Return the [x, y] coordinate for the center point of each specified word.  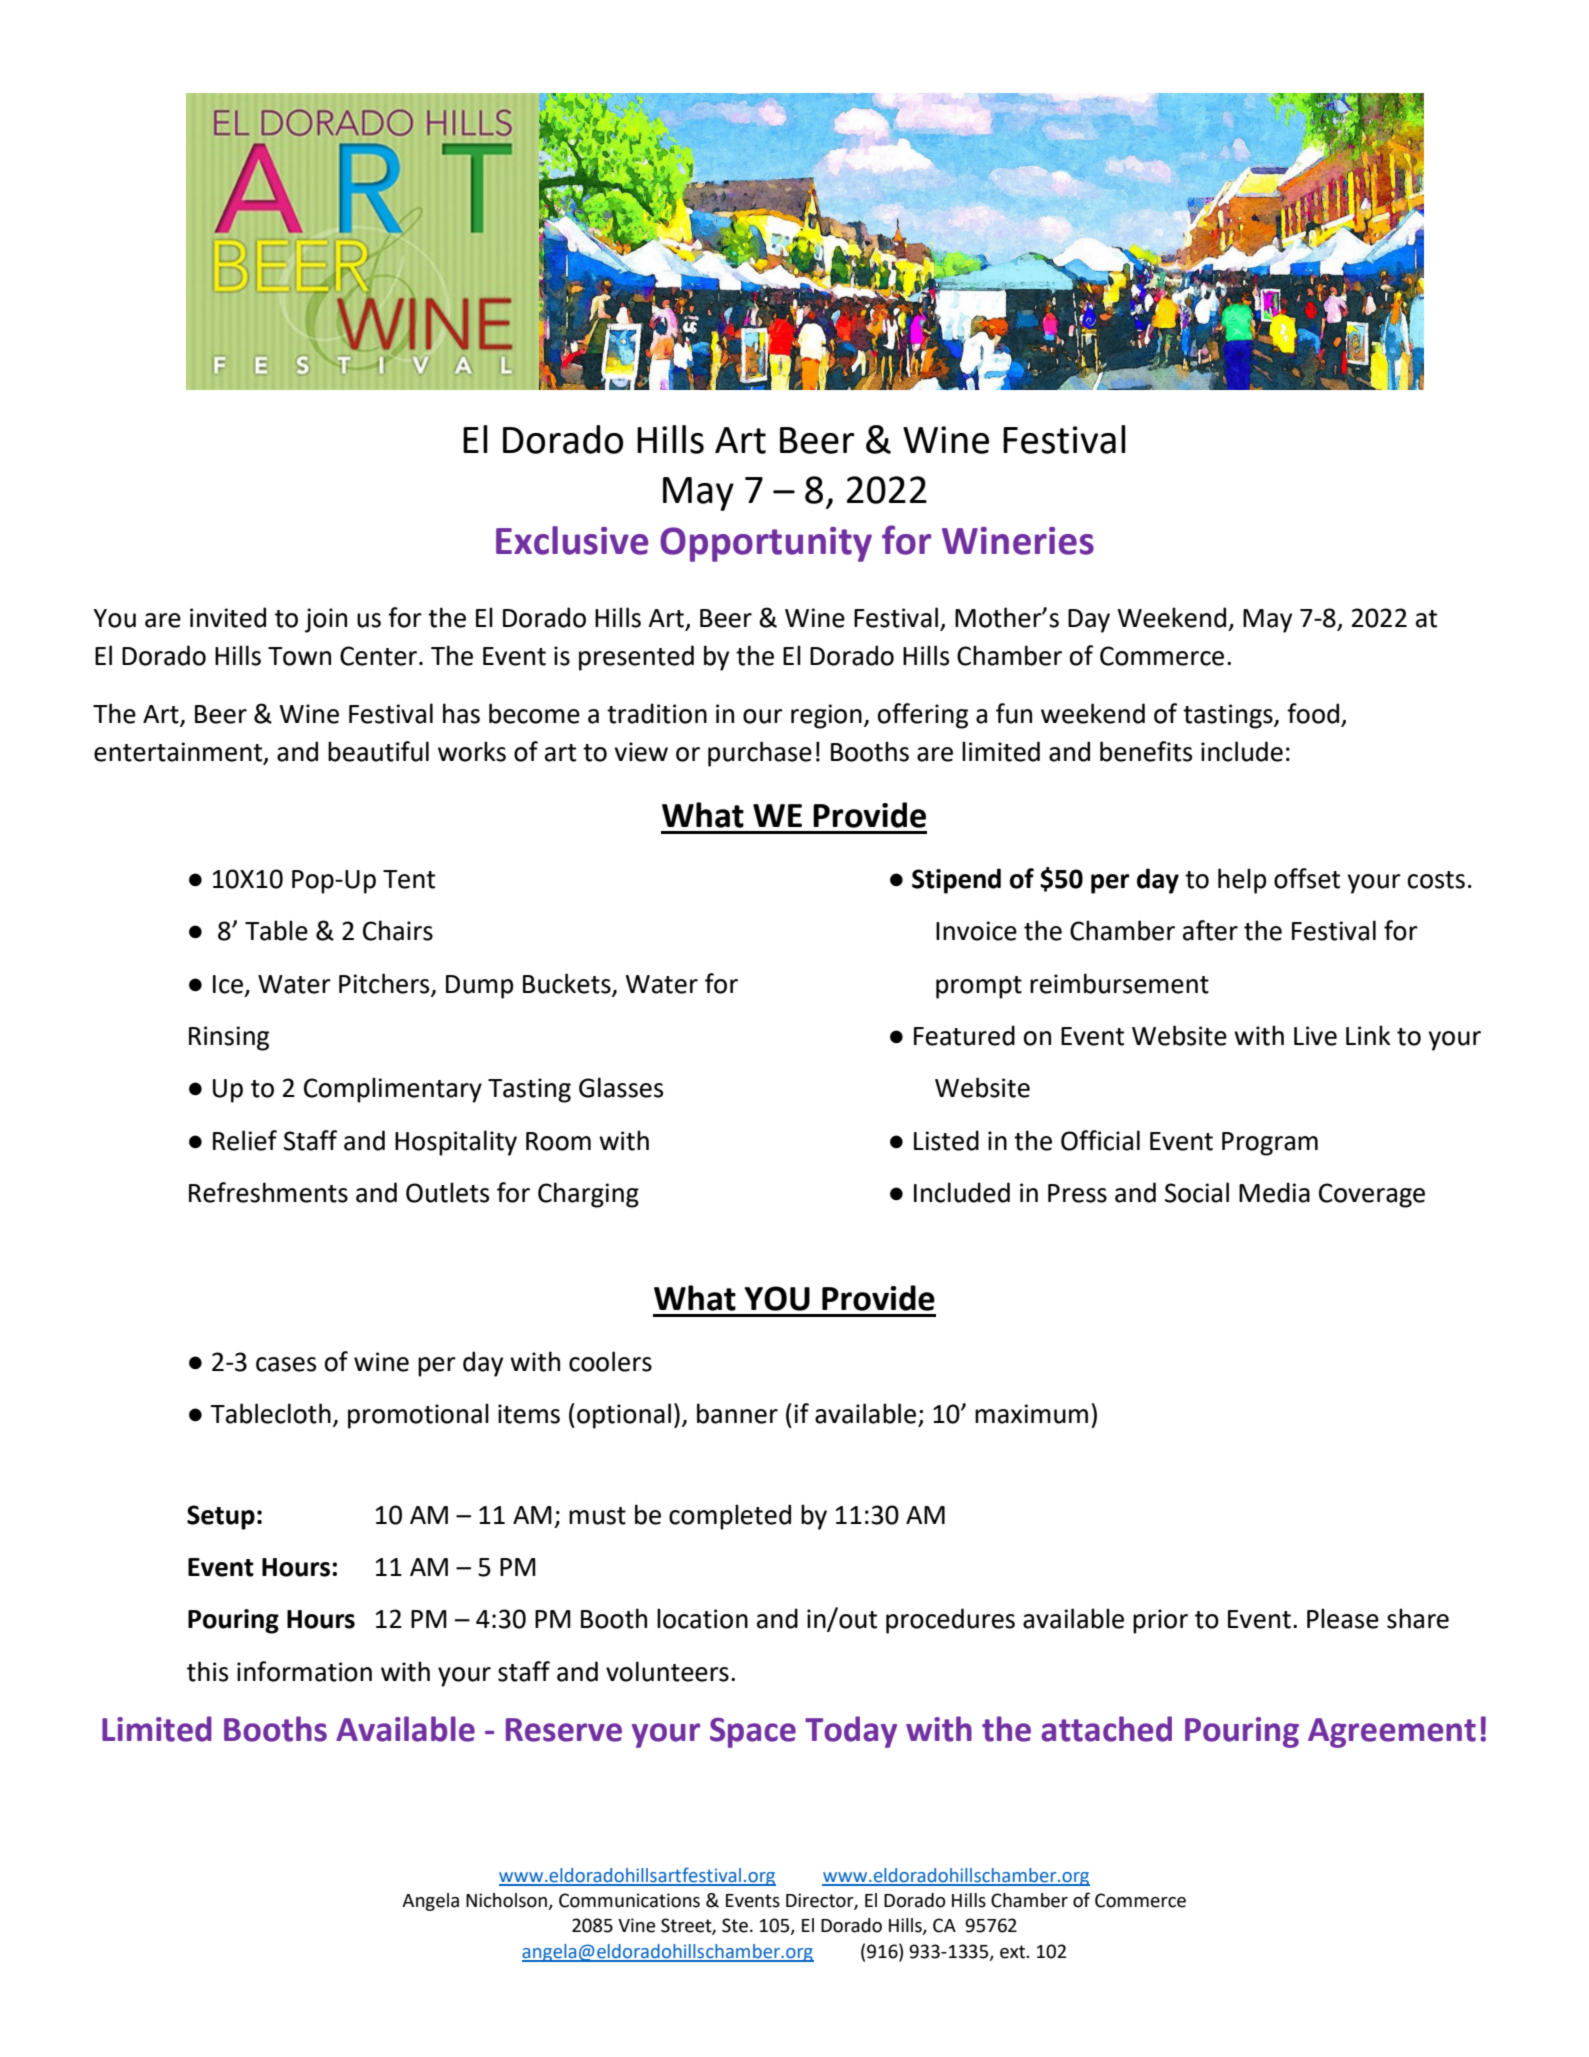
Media [1274, 1192]
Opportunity [766, 544]
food [1313, 713]
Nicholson [507, 1901]
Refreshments [268, 1192]
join [326, 620]
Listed [946, 1140]
